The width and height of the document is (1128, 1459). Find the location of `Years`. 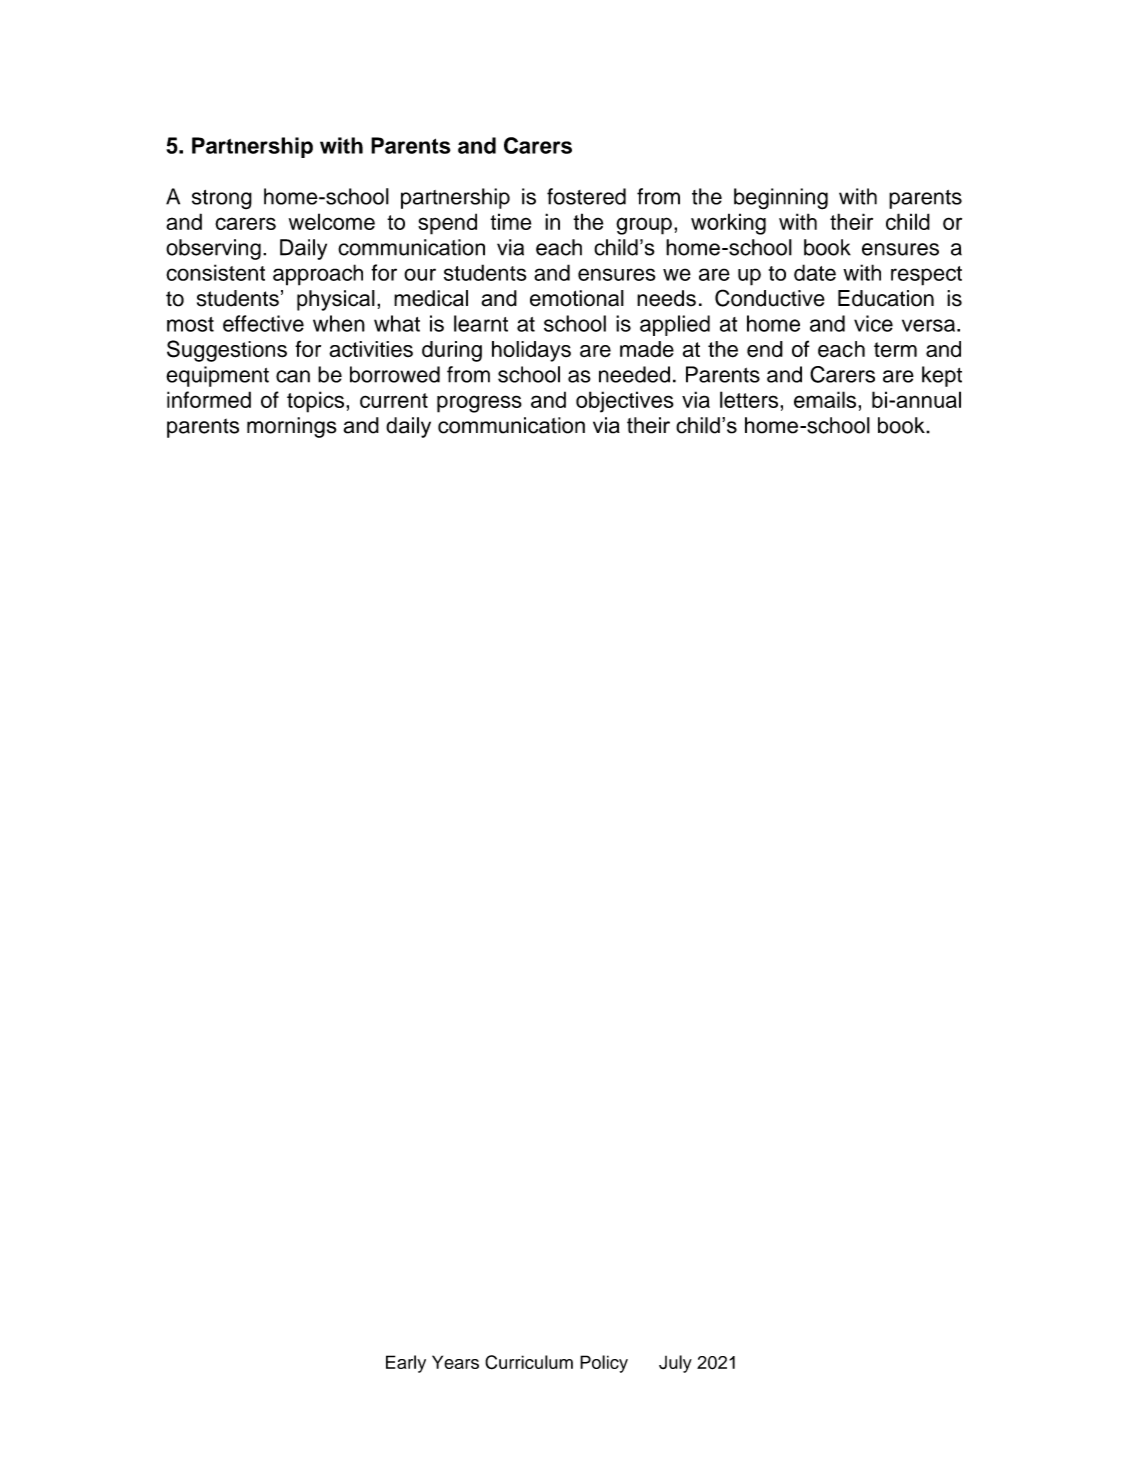

Years is located at coordinates (455, 1362).
